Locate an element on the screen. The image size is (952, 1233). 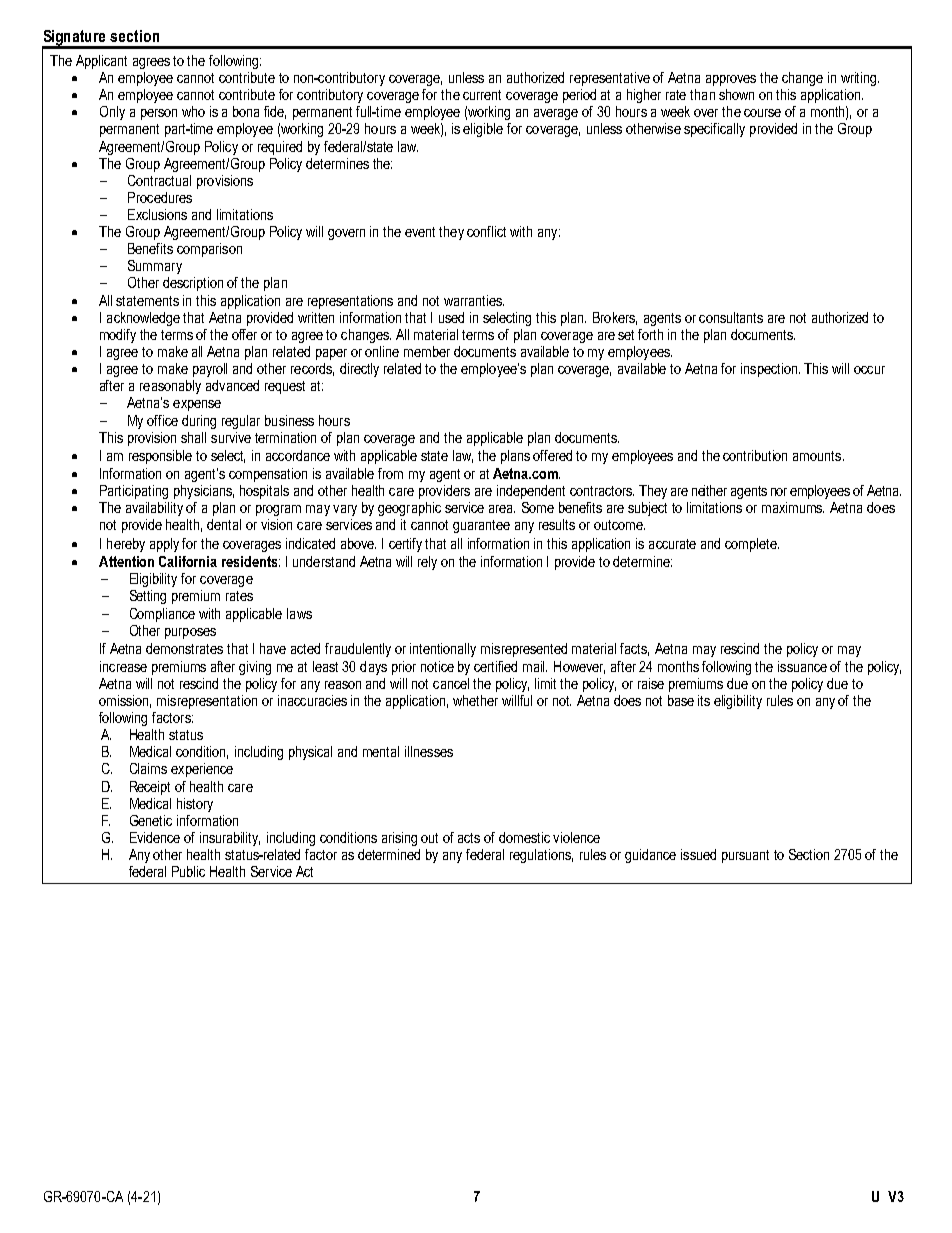
consultants is located at coordinates (731, 317).
